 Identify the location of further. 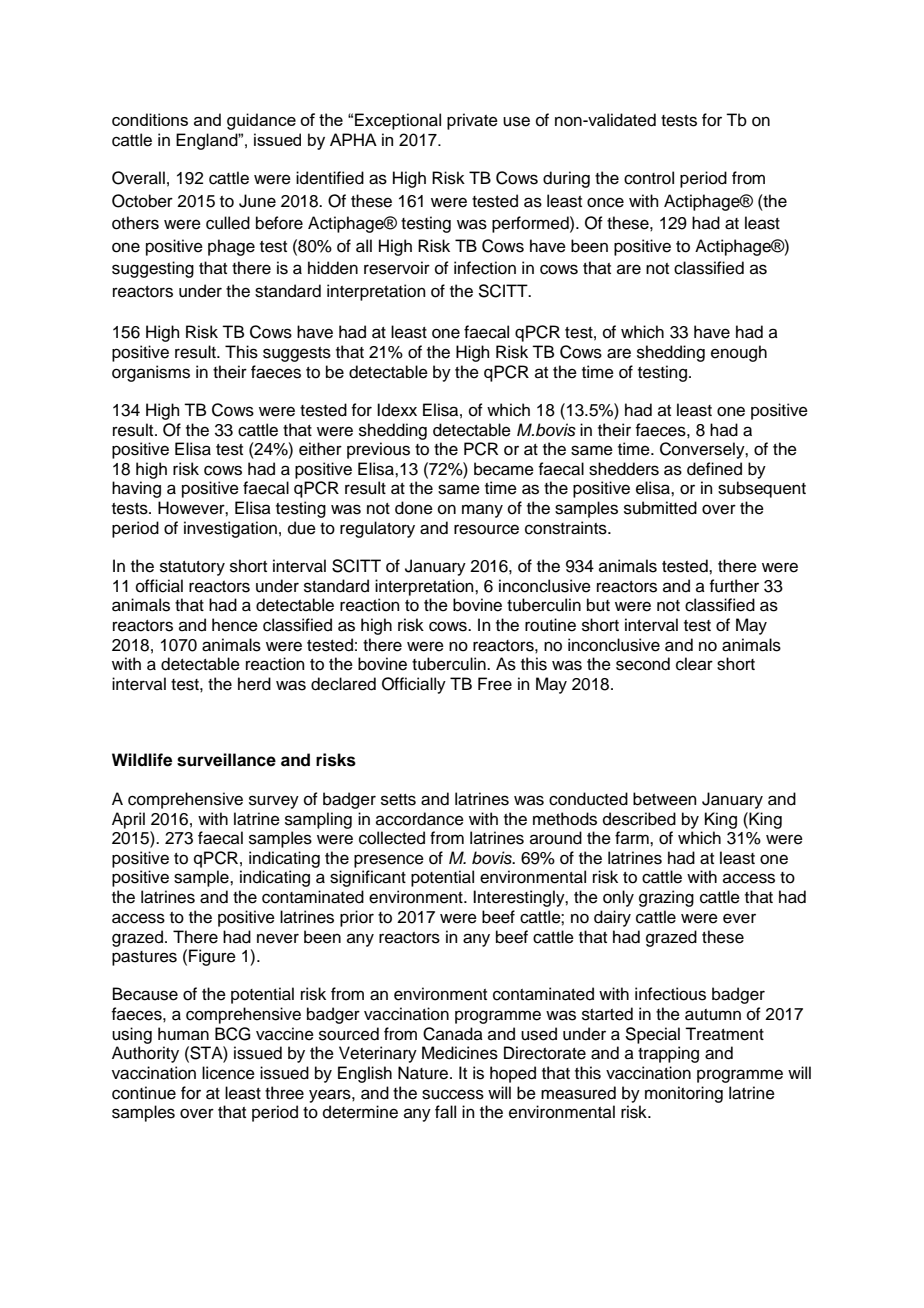
(734, 586).
